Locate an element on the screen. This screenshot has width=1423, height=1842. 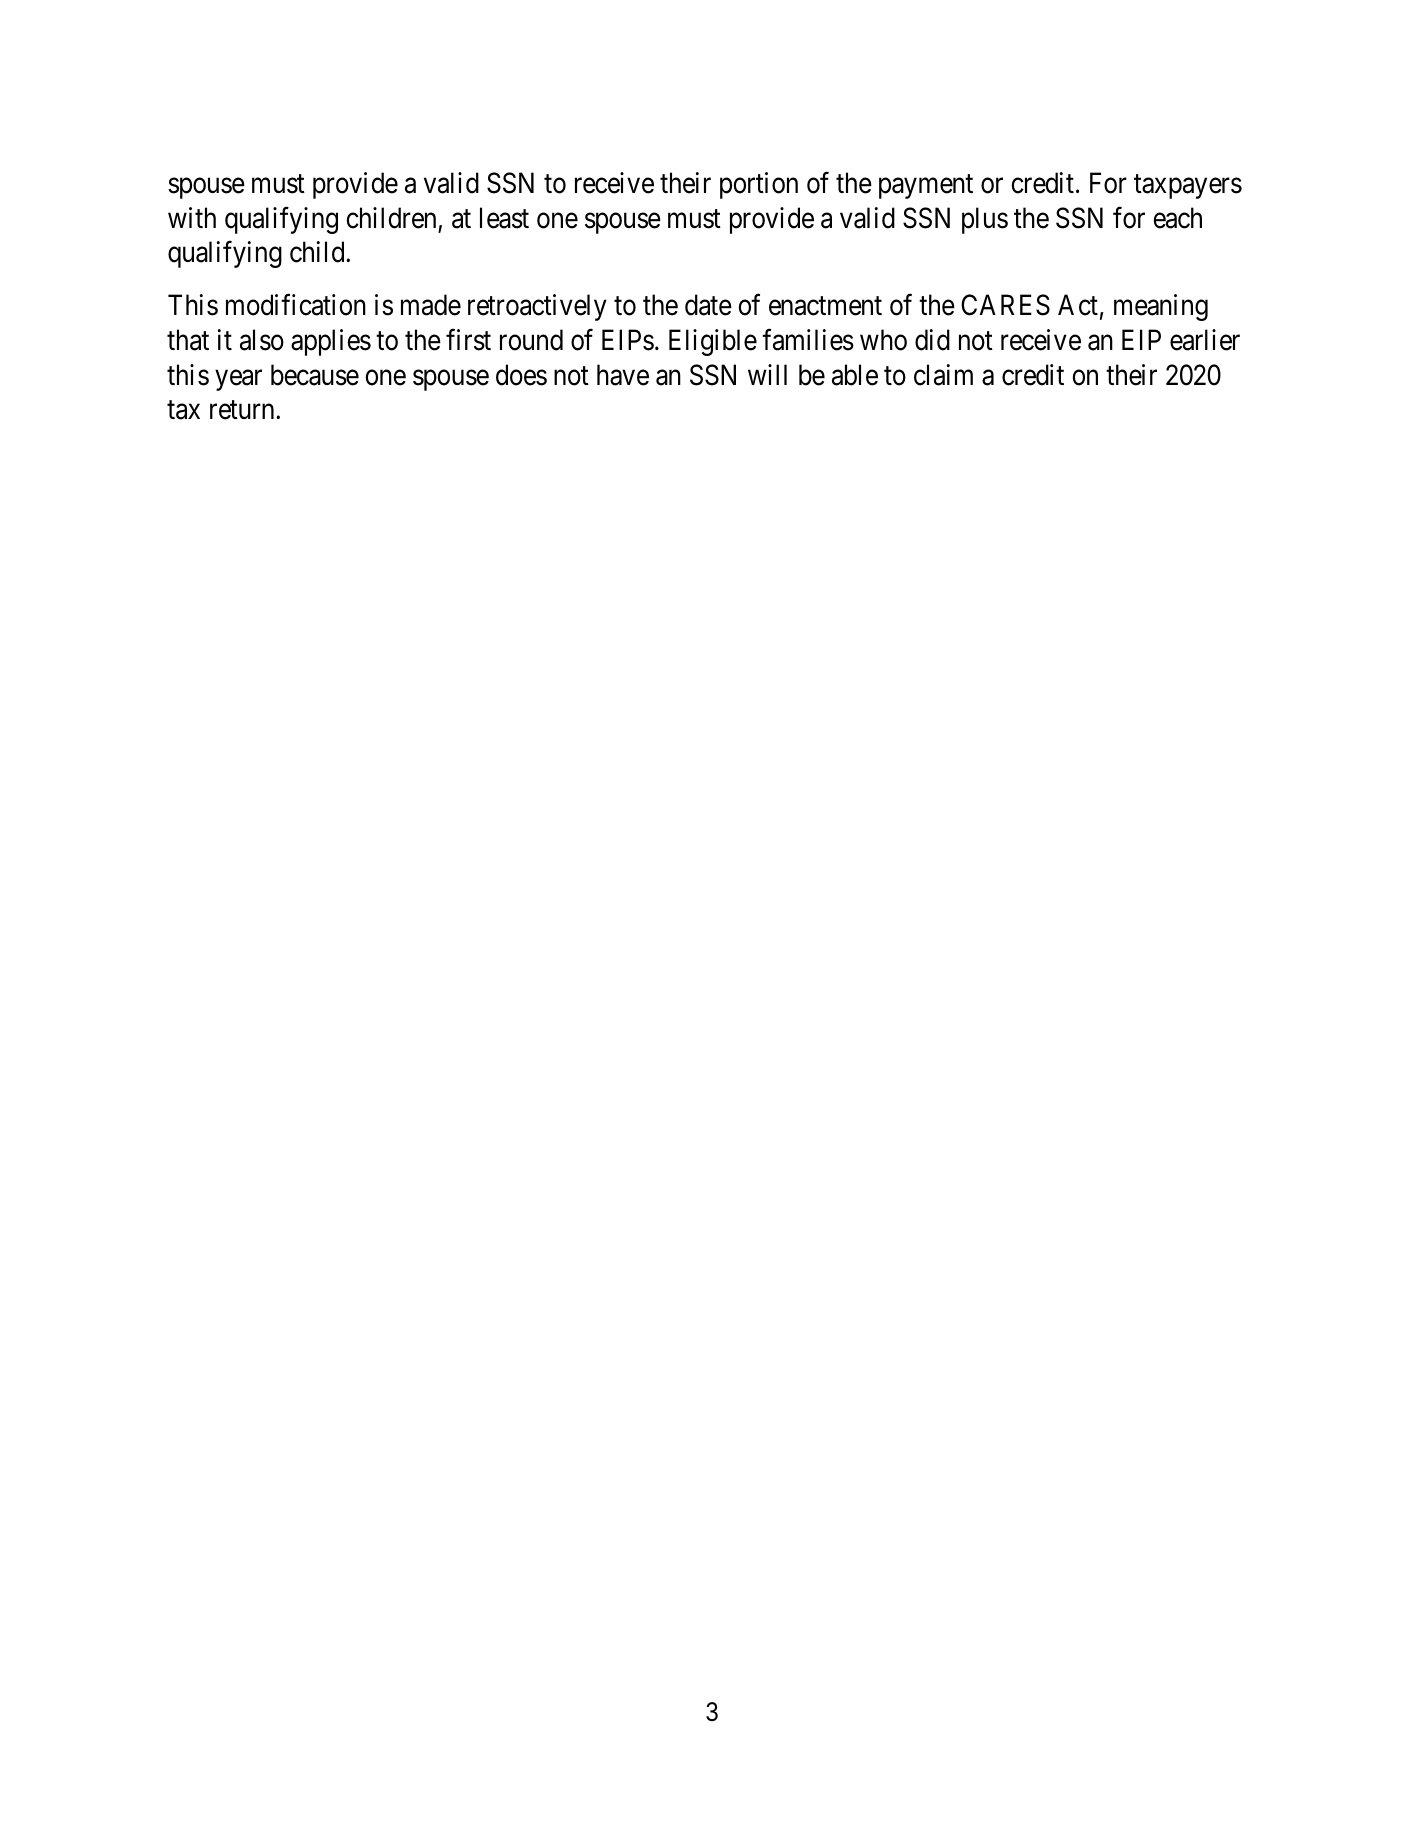
with is located at coordinates (192, 217).
